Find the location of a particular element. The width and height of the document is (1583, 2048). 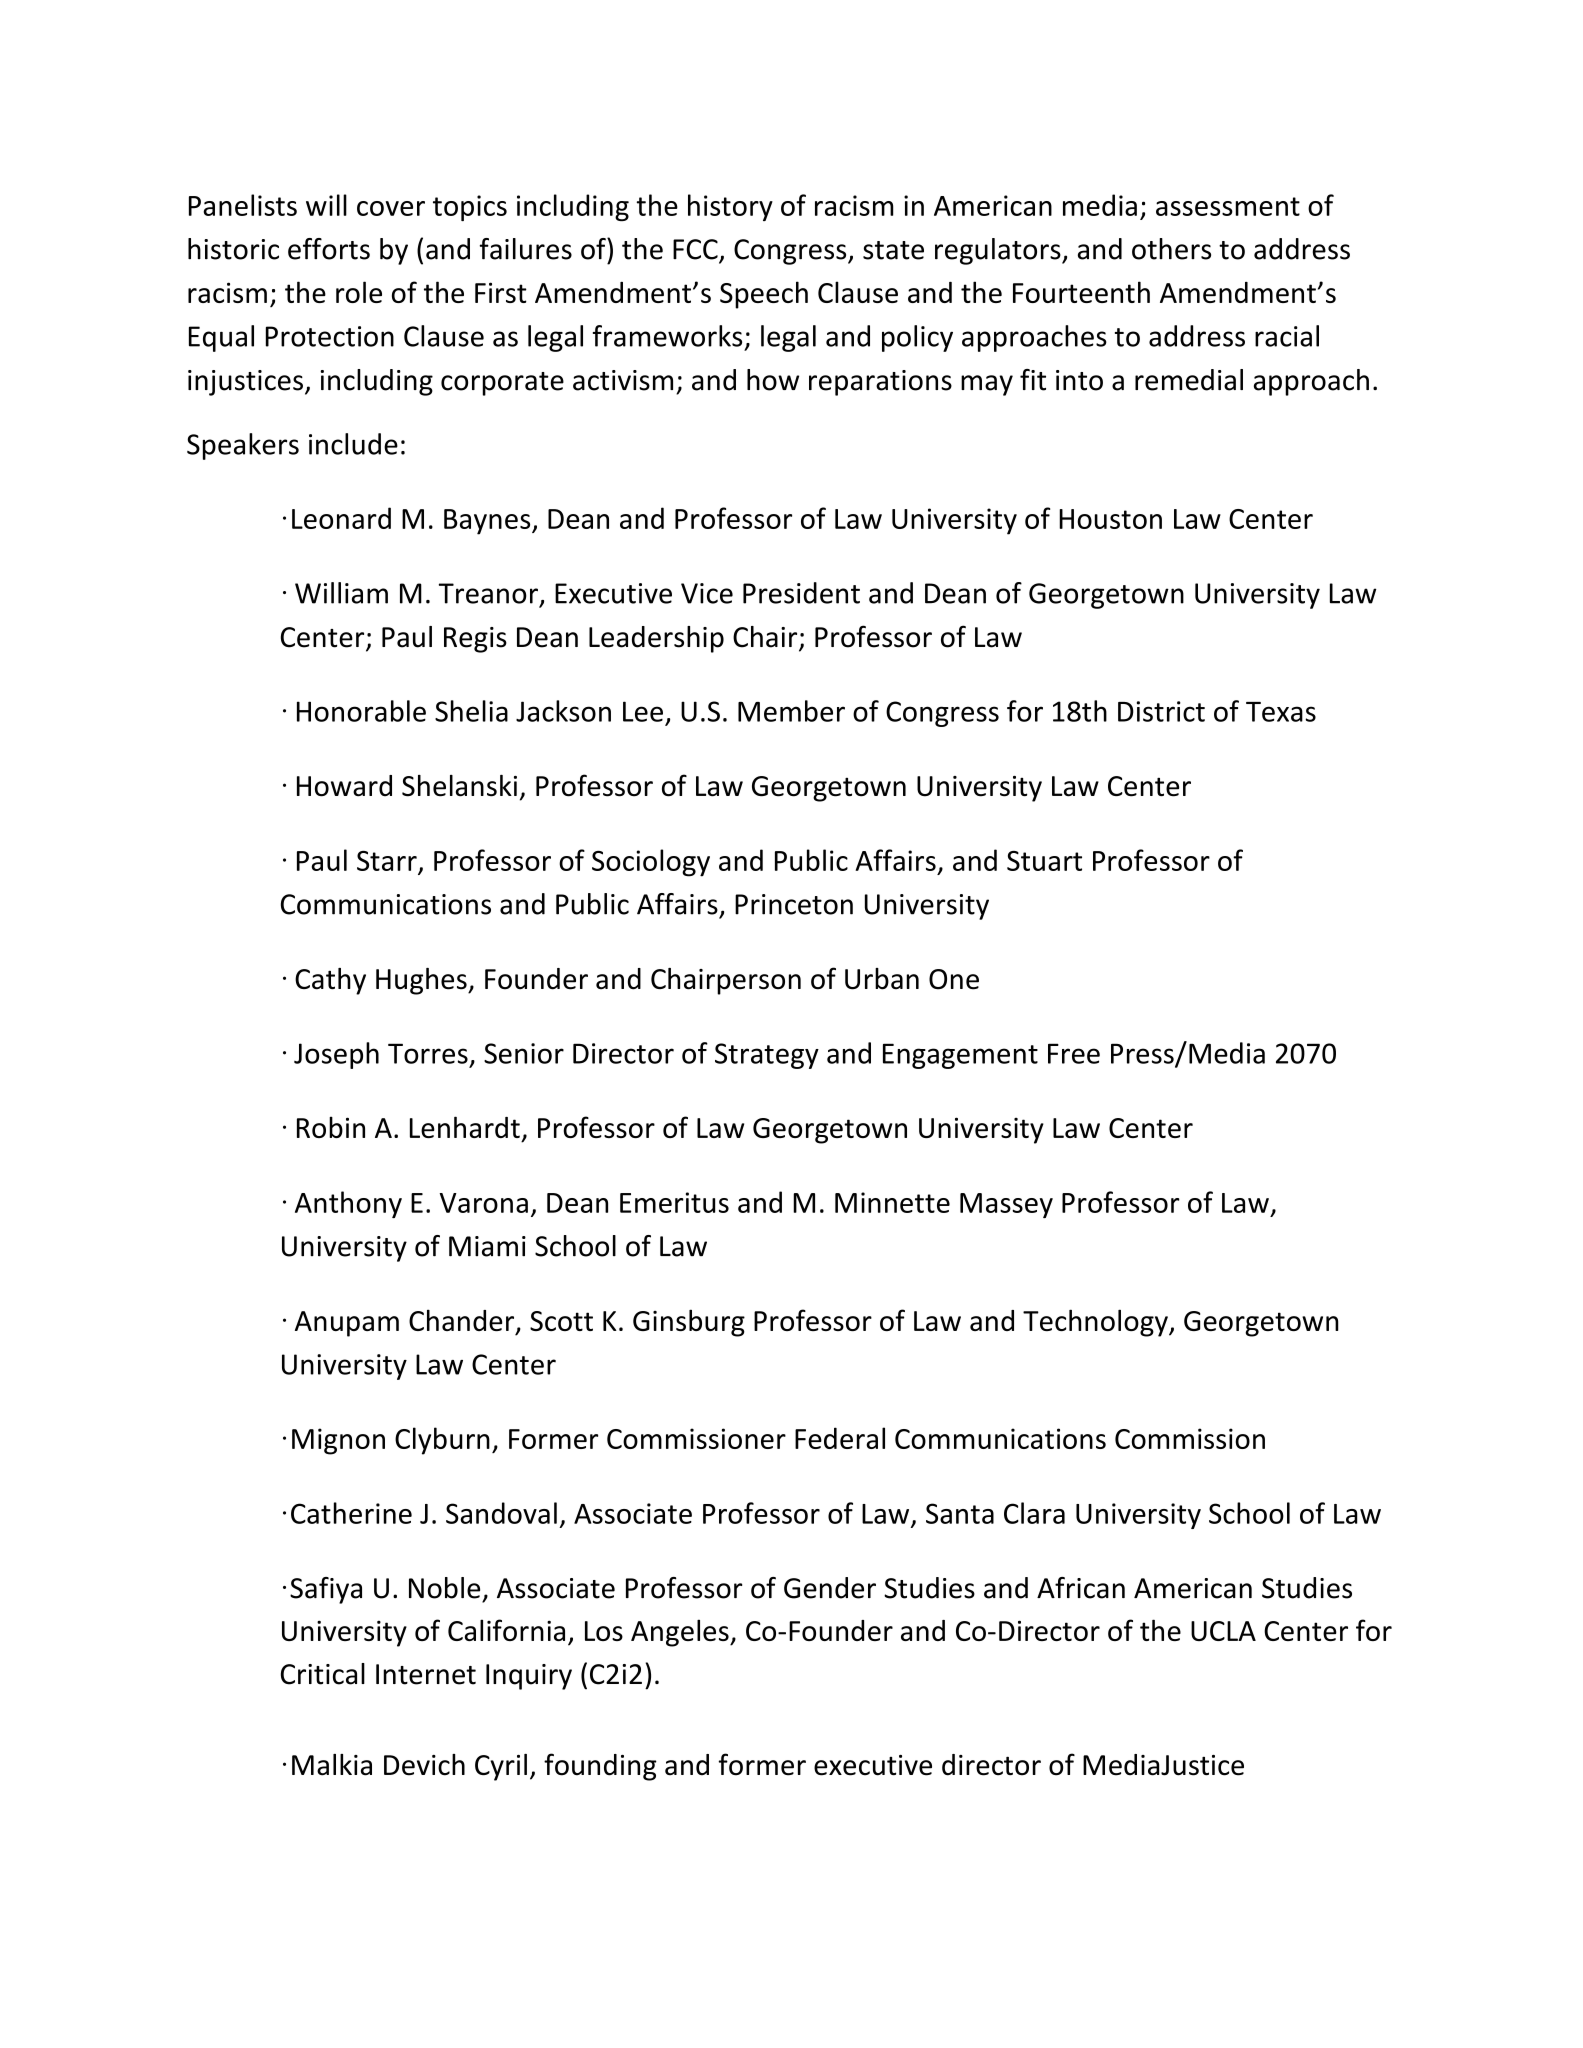

Princeton is located at coordinates (794, 904).
